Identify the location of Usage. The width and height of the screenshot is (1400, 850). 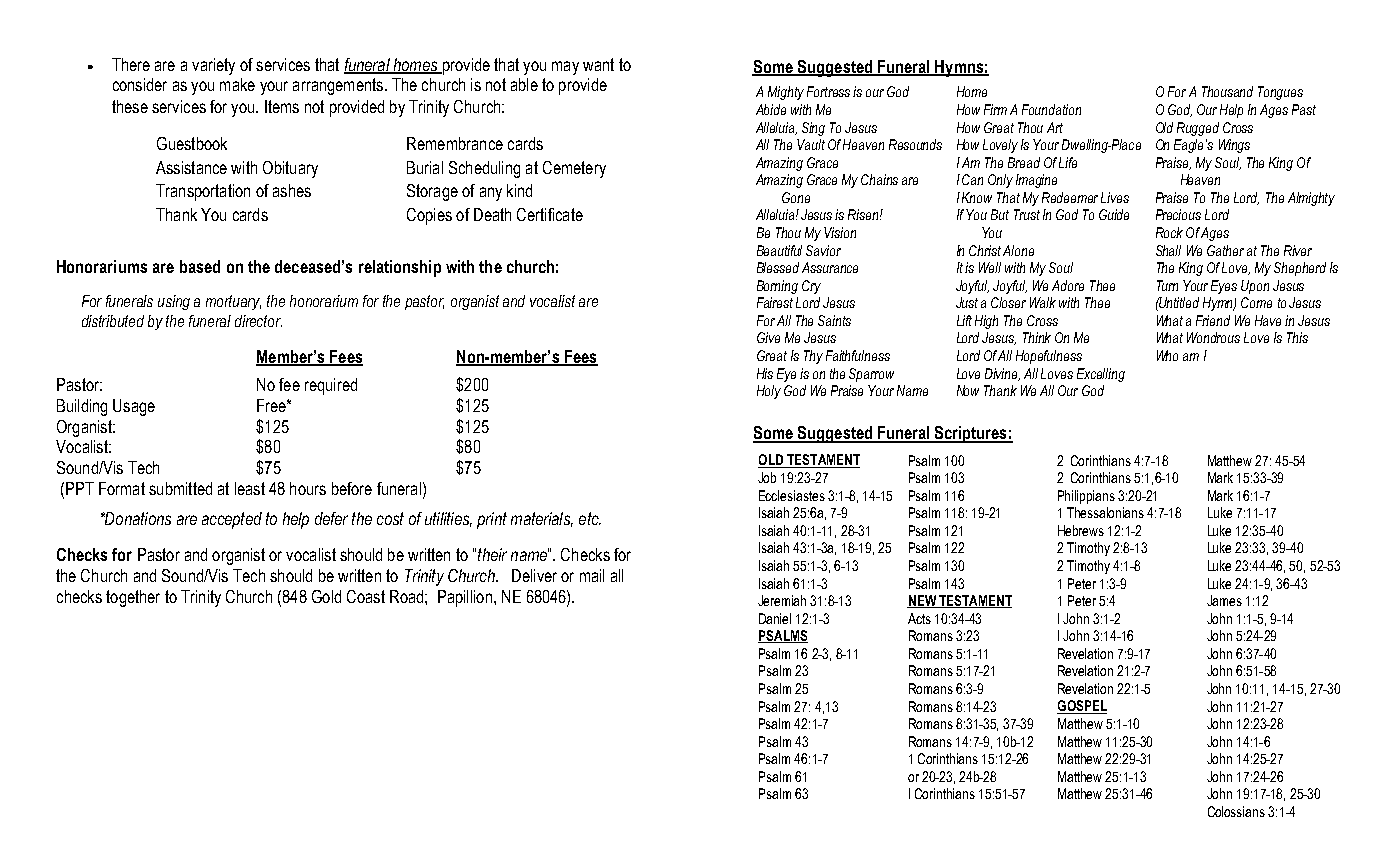
(134, 407).
